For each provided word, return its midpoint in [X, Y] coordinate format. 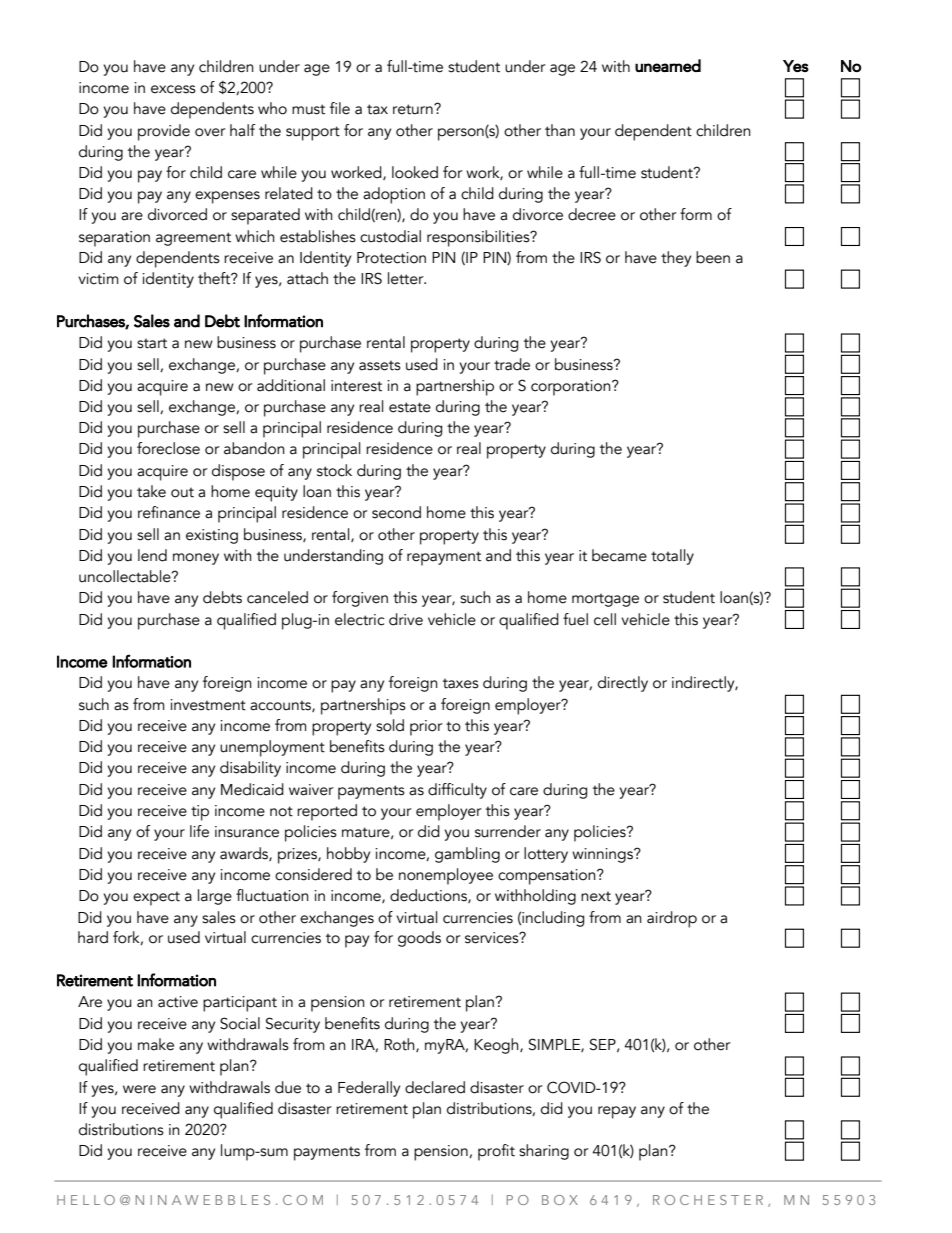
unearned [668, 65]
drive [406, 619]
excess [173, 89]
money [196, 559]
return [414, 109]
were [139, 1089]
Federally [369, 1089]
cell [605, 619]
